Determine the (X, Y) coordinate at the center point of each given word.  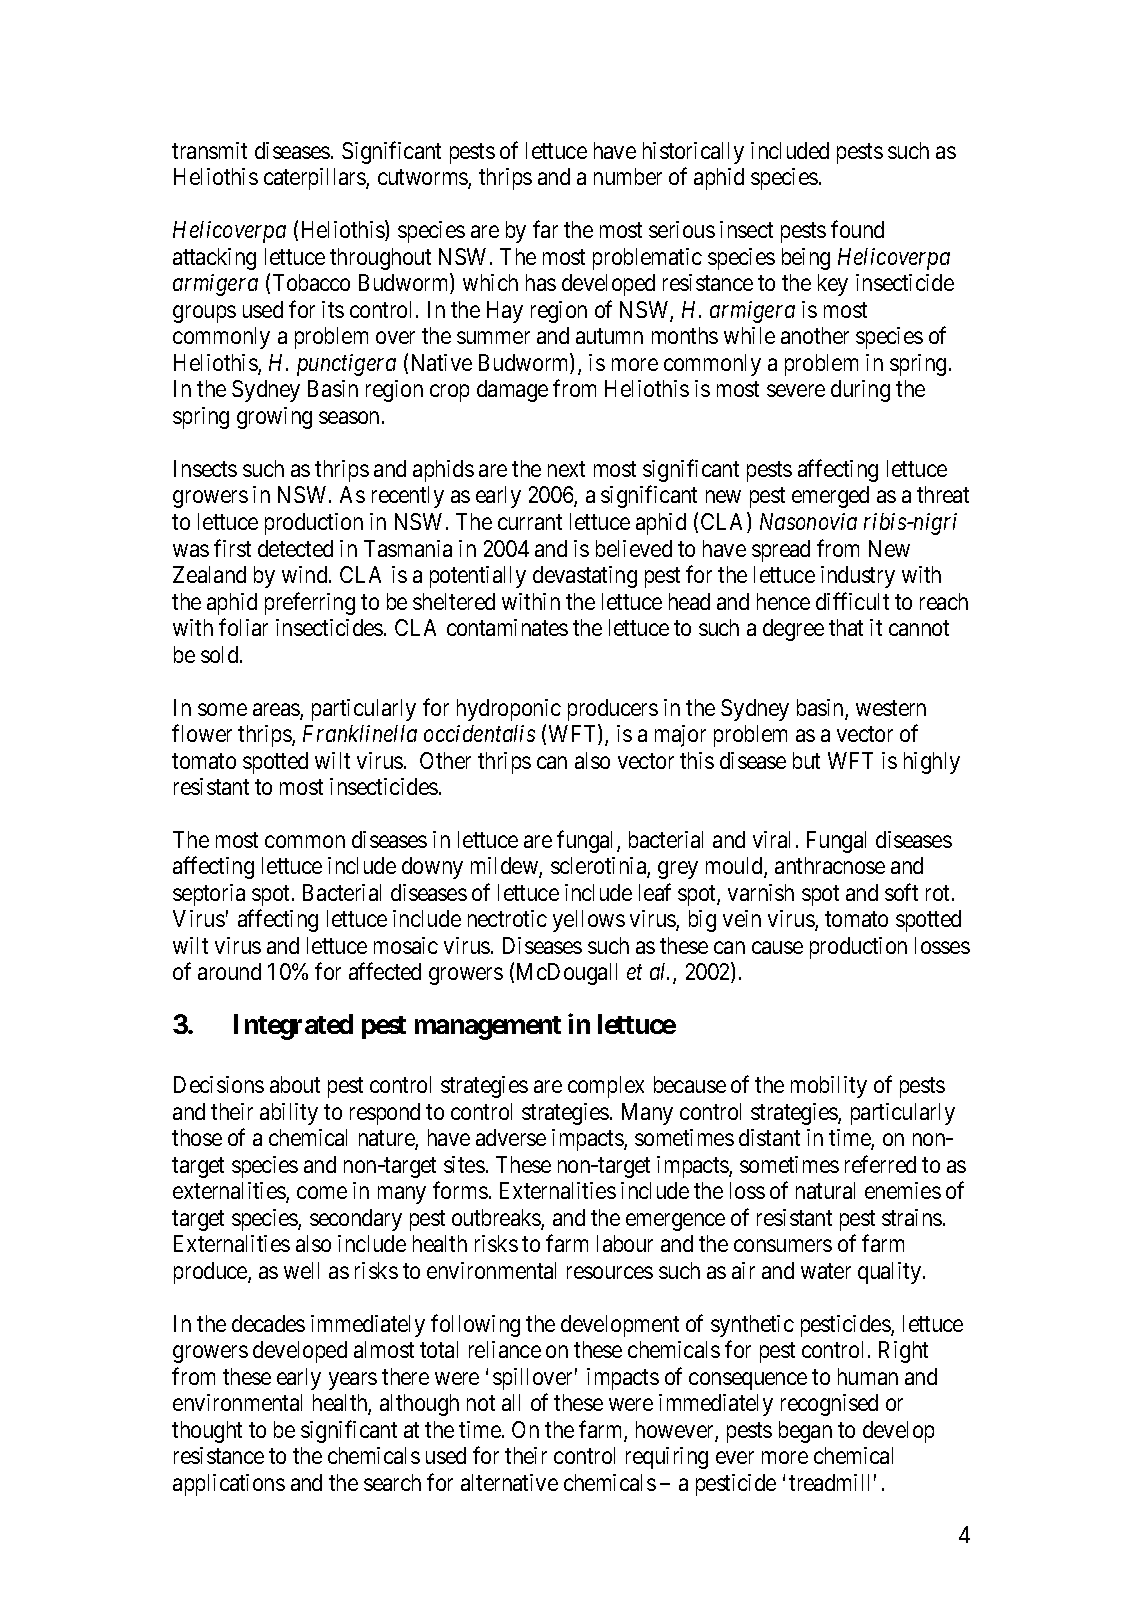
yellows (589, 921)
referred (880, 1164)
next (566, 469)
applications (229, 1485)
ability (289, 1114)
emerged (830, 497)
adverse (511, 1137)
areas (277, 711)
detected (295, 548)
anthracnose (830, 865)
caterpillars (315, 179)
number (628, 176)
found (857, 229)
